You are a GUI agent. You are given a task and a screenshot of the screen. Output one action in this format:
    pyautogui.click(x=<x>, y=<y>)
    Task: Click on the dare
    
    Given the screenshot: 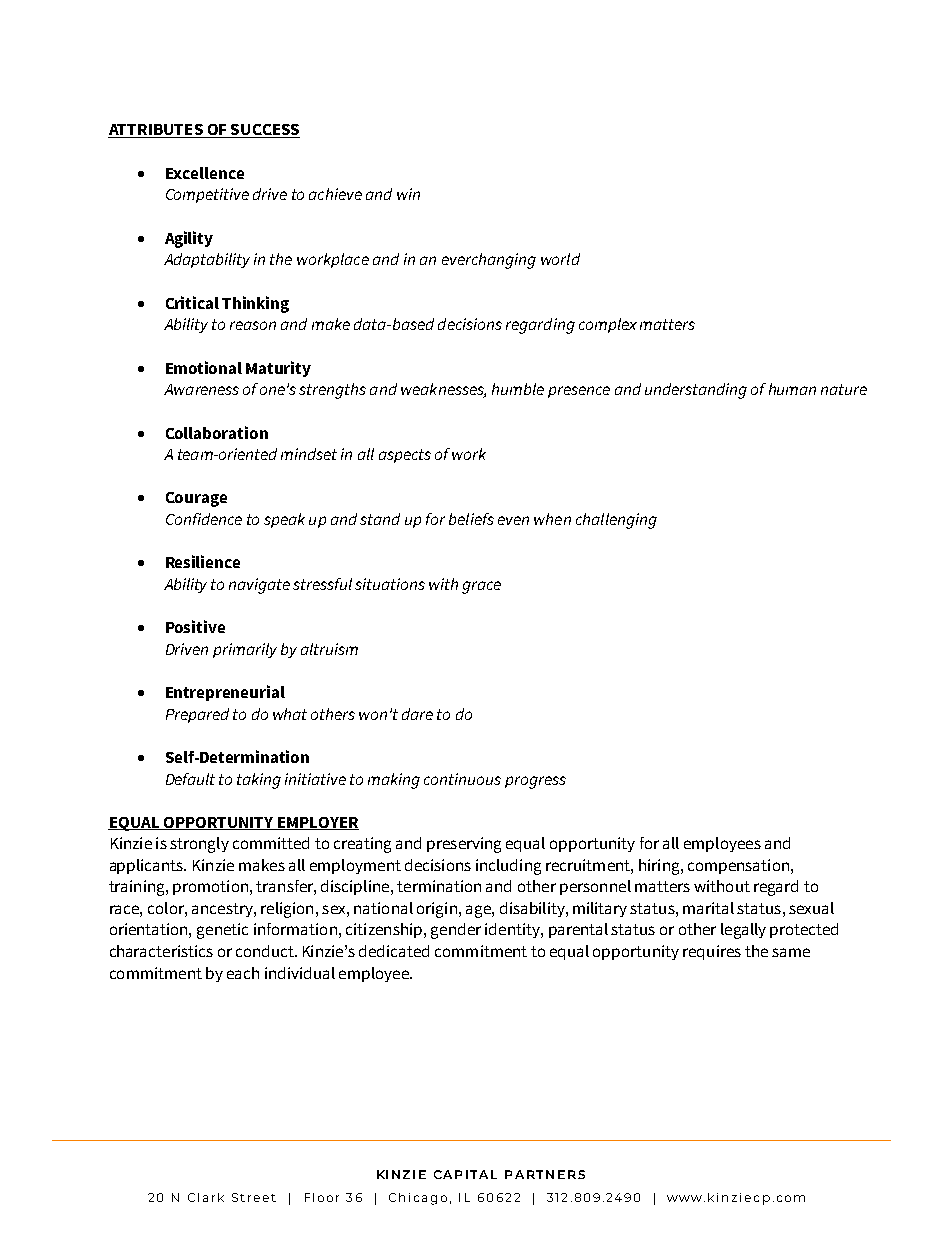 What is the action you would take?
    pyautogui.click(x=417, y=714)
